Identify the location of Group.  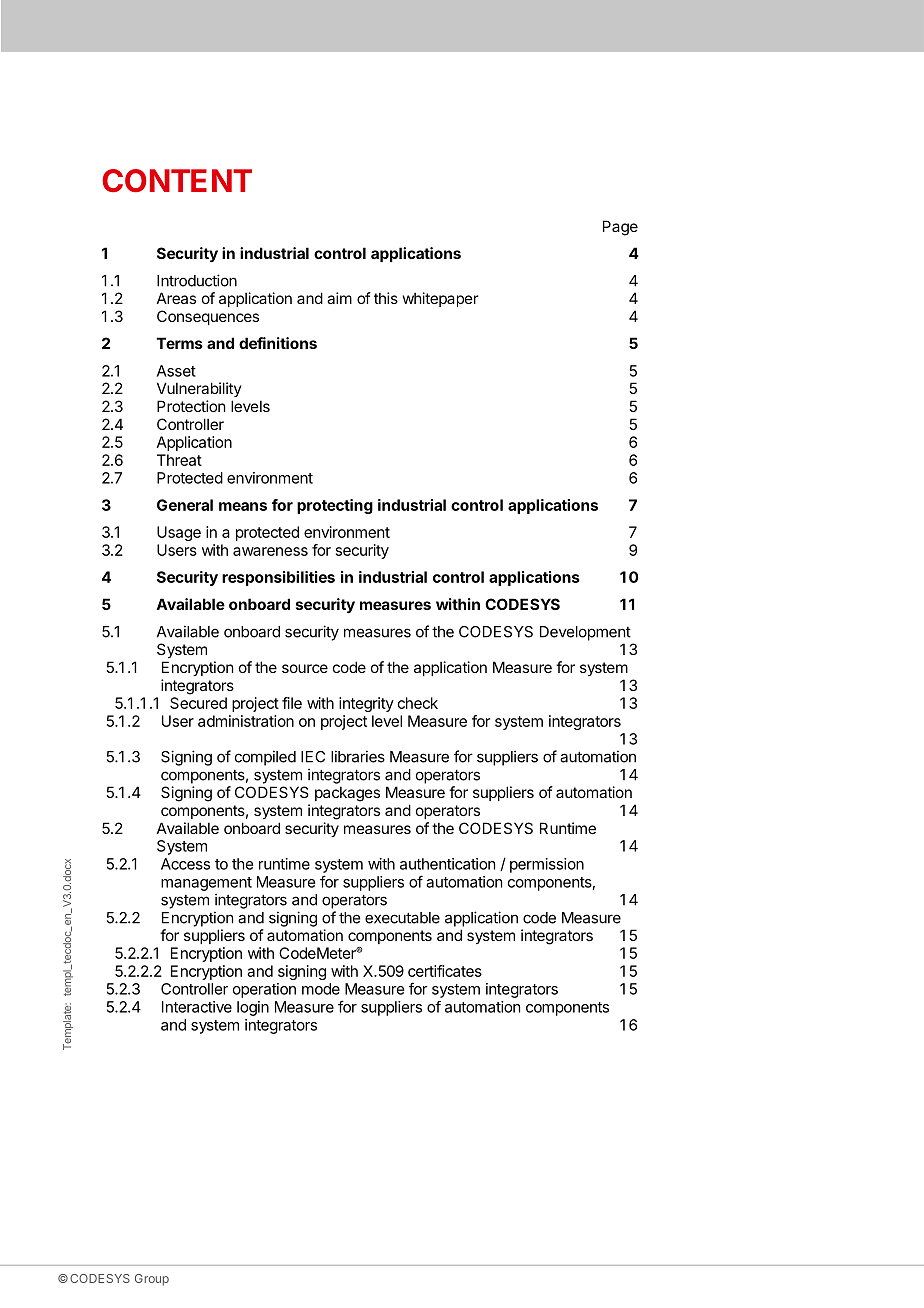
(152, 1280).
